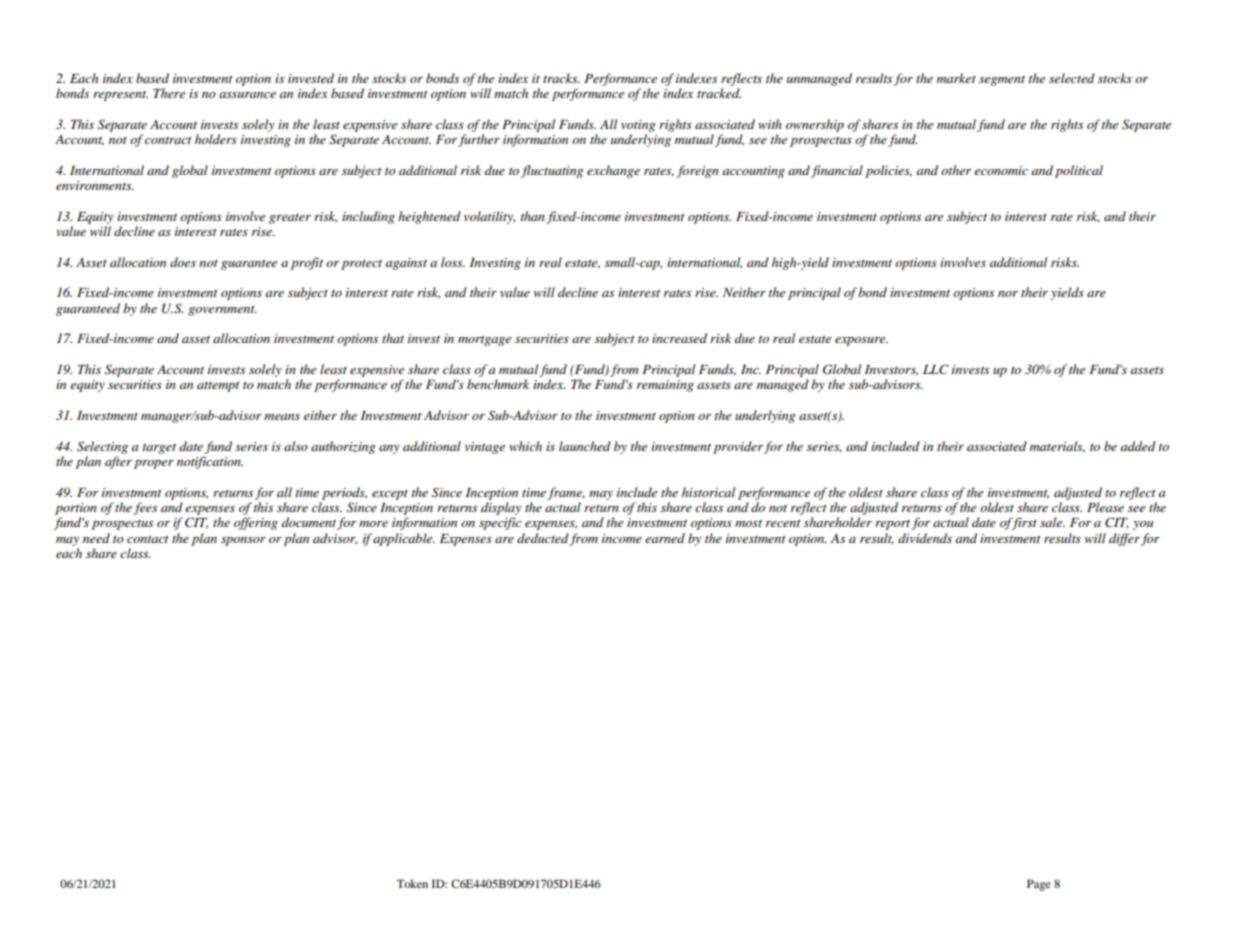 The height and width of the image is (952, 1233). What do you see at coordinates (169, 93) in the image?
I see `There` at bounding box center [169, 93].
